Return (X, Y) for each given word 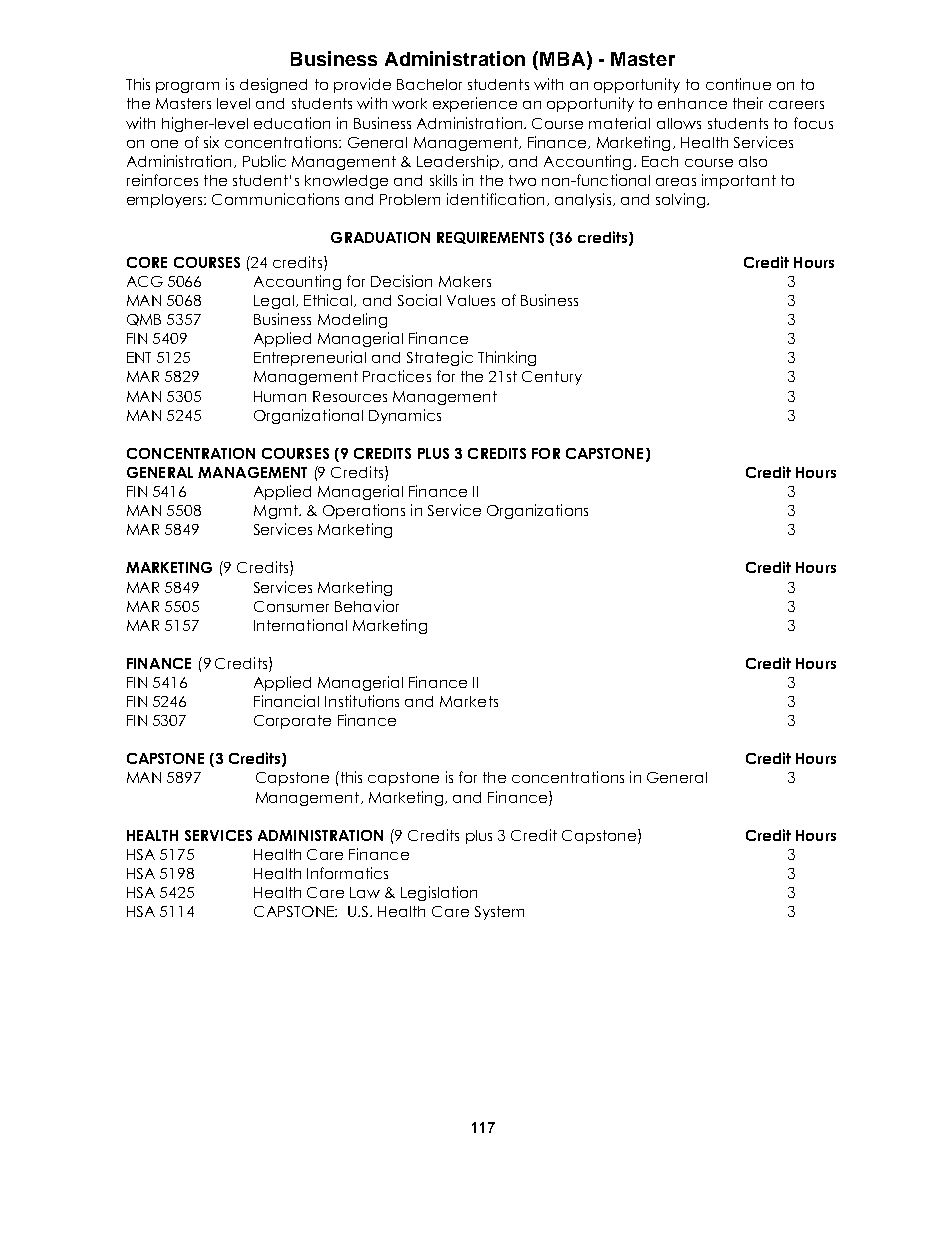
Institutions (362, 701)
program (187, 87)
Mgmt (277, 512)
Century (552, 378)
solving (680, 200)
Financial (286, 701)
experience (475, 104)
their (748, 103)
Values (471, 300)
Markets (469, 701)
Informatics (347, 873)
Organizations (537, 511)
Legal (274, 302)
